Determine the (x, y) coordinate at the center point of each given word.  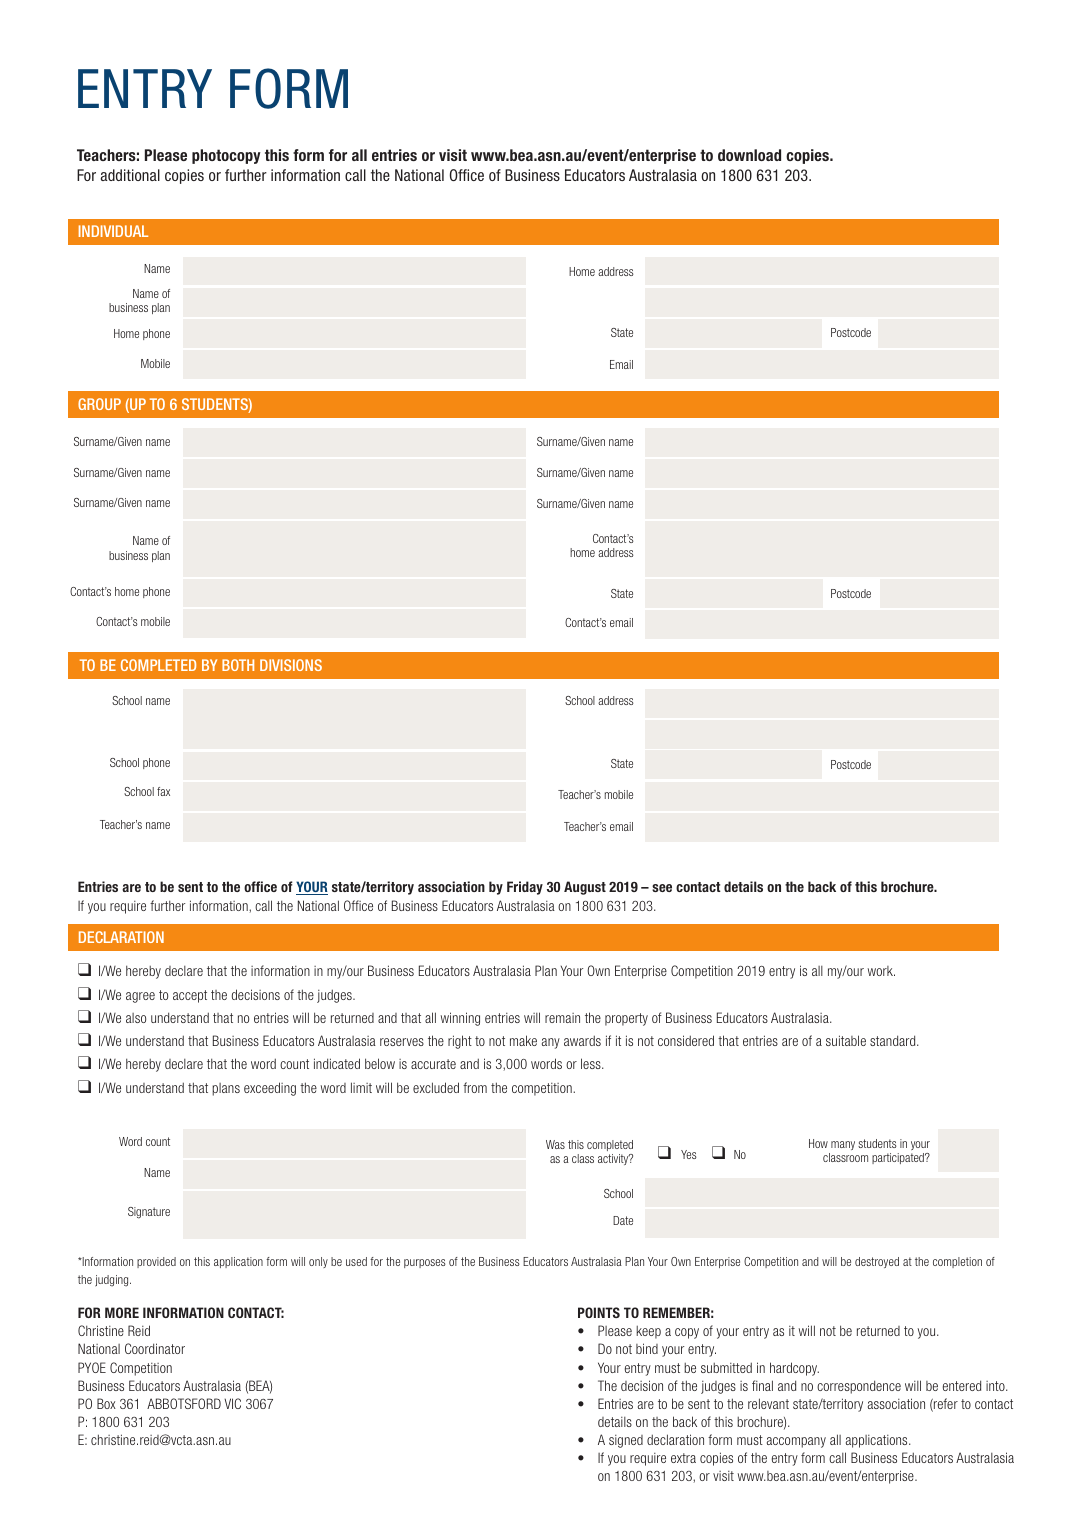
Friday (525, 888)
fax (163, 791)
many (843, 1145)
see (662, 888)
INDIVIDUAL (113, 231)
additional (130, 175)
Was (555, 1144)
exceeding (270, 1089)
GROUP (99, 404)
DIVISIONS (291, 665)
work (881, 971)
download (749, 155)
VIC (232, 1403)
